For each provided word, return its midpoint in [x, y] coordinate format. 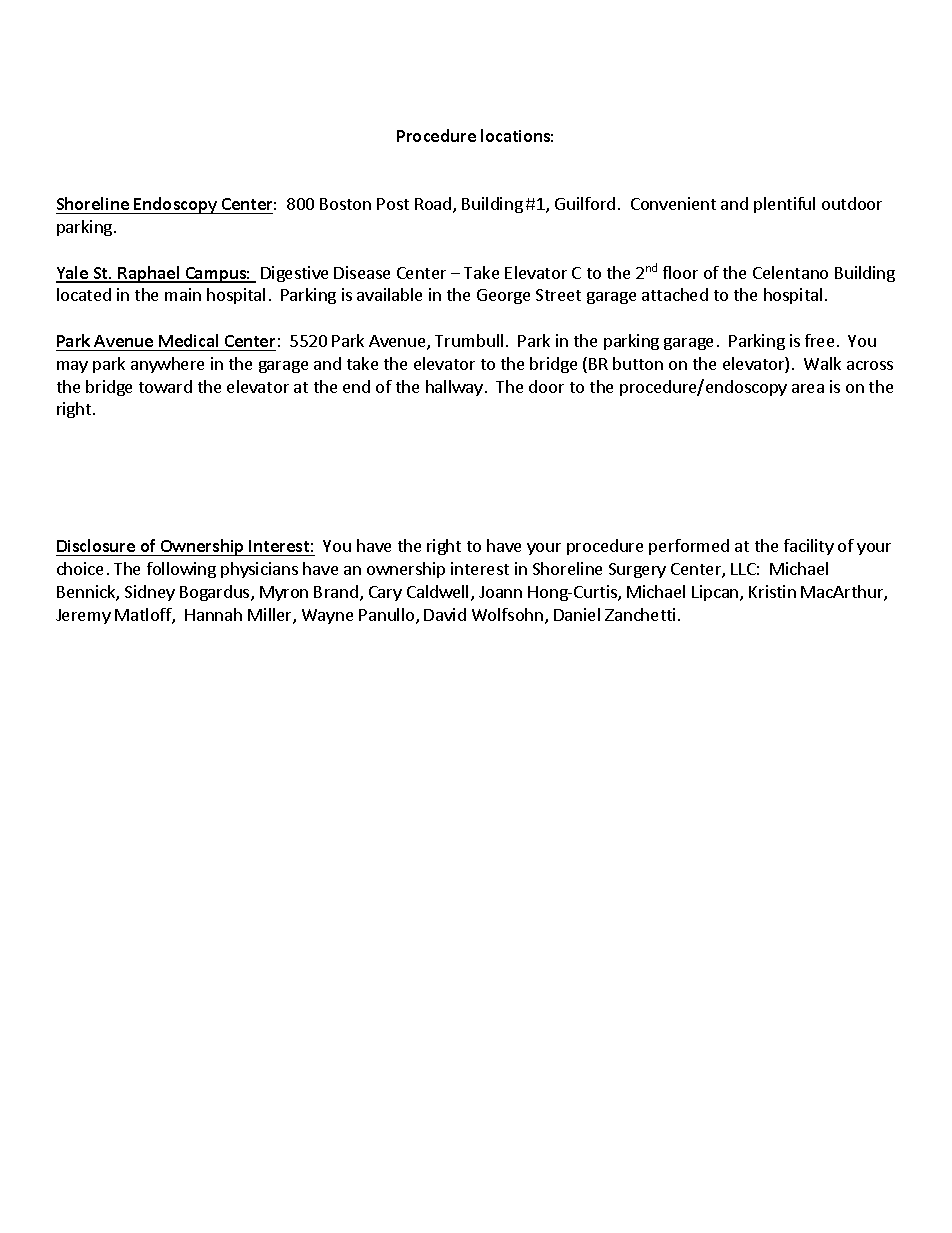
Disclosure [96, 545]
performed [689, 547]
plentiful [784, 205]
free [819, 340]
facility [809, 547]
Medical [188, 340]
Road [434, 205]
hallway [454, 388]
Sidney [150, 593]
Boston [345, 204]
